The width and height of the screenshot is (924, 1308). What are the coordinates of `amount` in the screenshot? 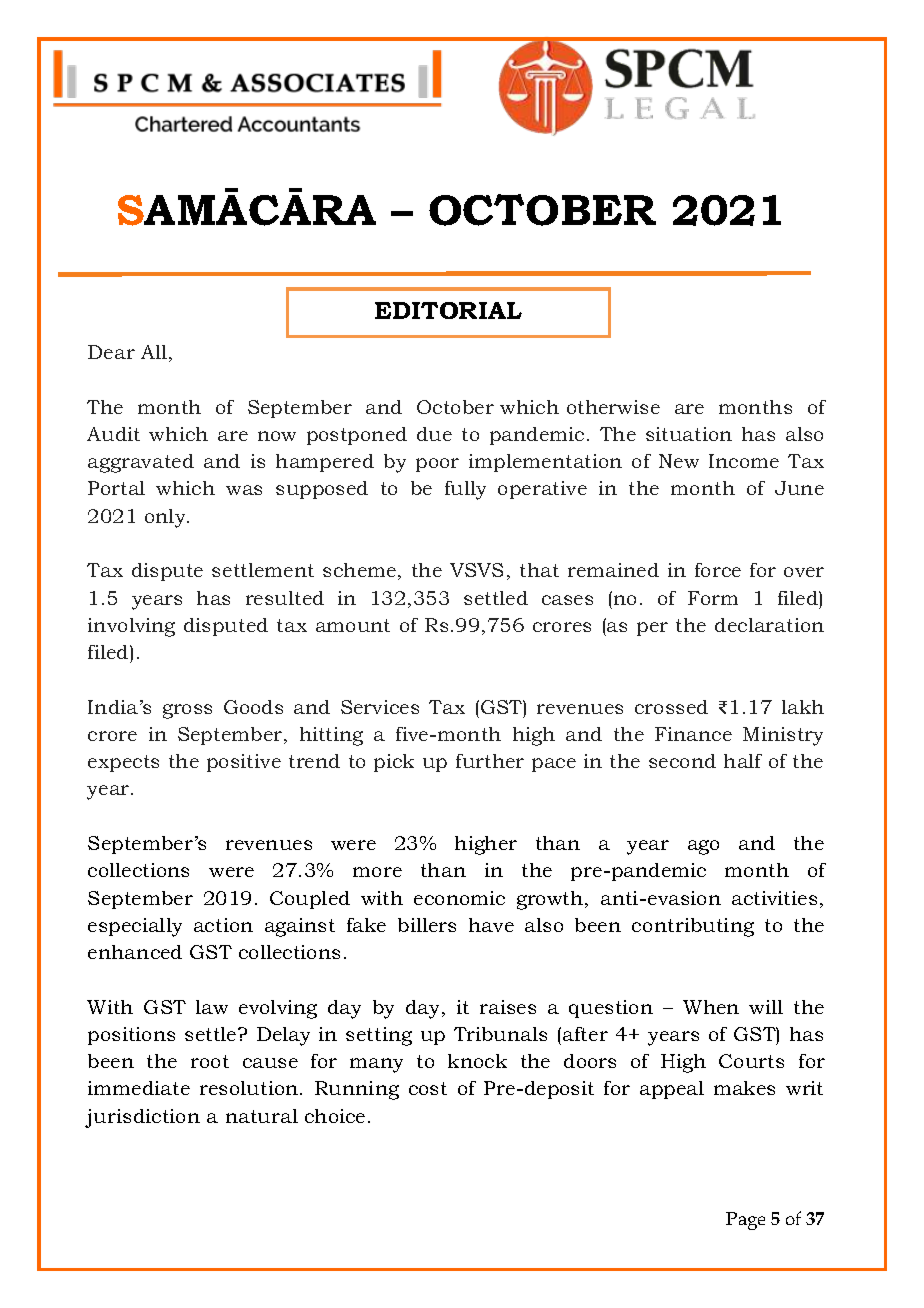 It's located at (353, 625).
